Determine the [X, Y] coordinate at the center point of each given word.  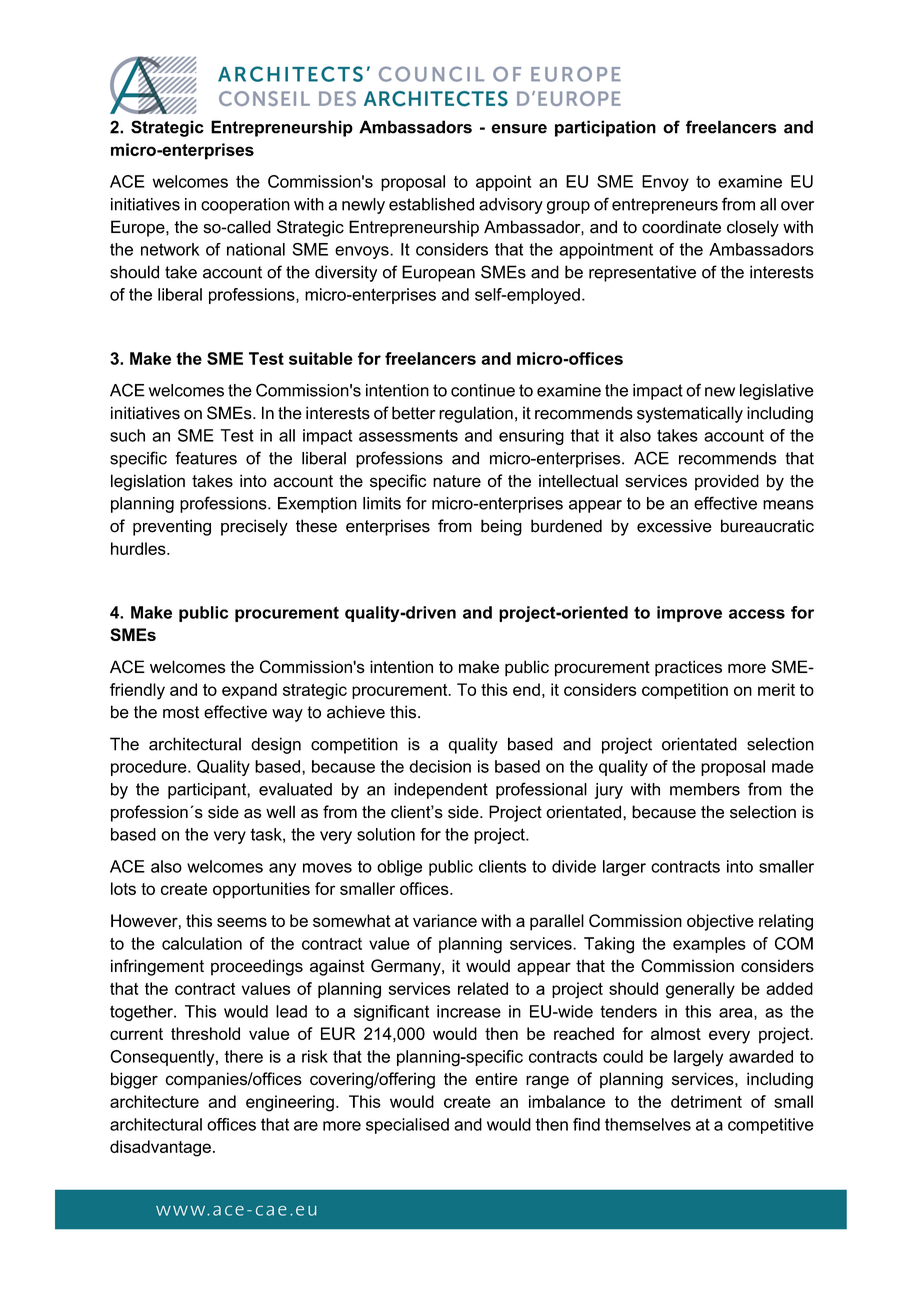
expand [249, 691]
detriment [706, 1101]
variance [445, 920]
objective [720, 922]
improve [689, 614]
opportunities [261, 890]
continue [483, 390]
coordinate [681, 227]
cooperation [245, 206]
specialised [407, 1126]
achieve [356, 712]
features [206, 458]
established [431, 204]
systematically [690, 414]
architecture [154, 1101]
